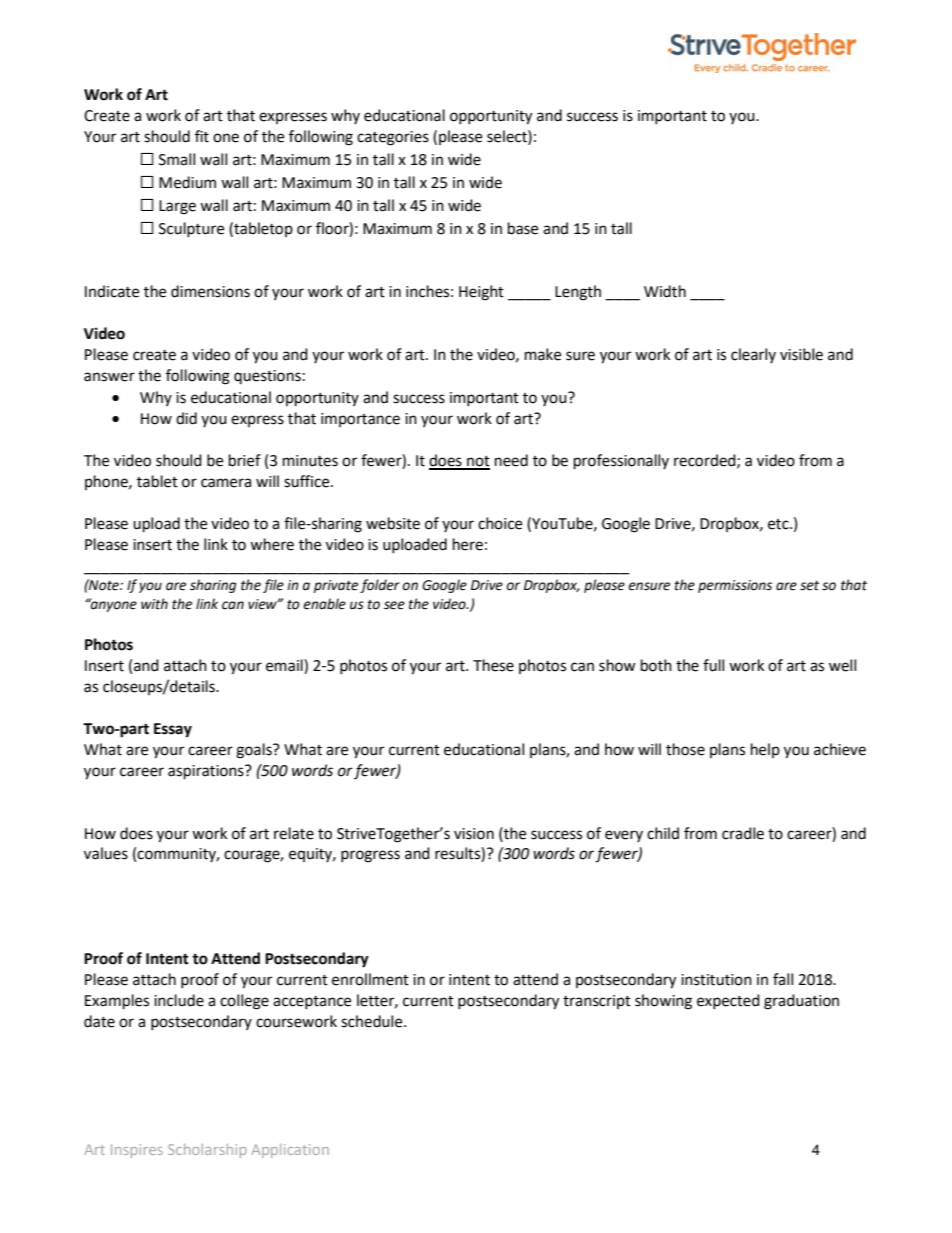  Describe the element at coordinates (713, 665) in the page. I see `full` at that location.
